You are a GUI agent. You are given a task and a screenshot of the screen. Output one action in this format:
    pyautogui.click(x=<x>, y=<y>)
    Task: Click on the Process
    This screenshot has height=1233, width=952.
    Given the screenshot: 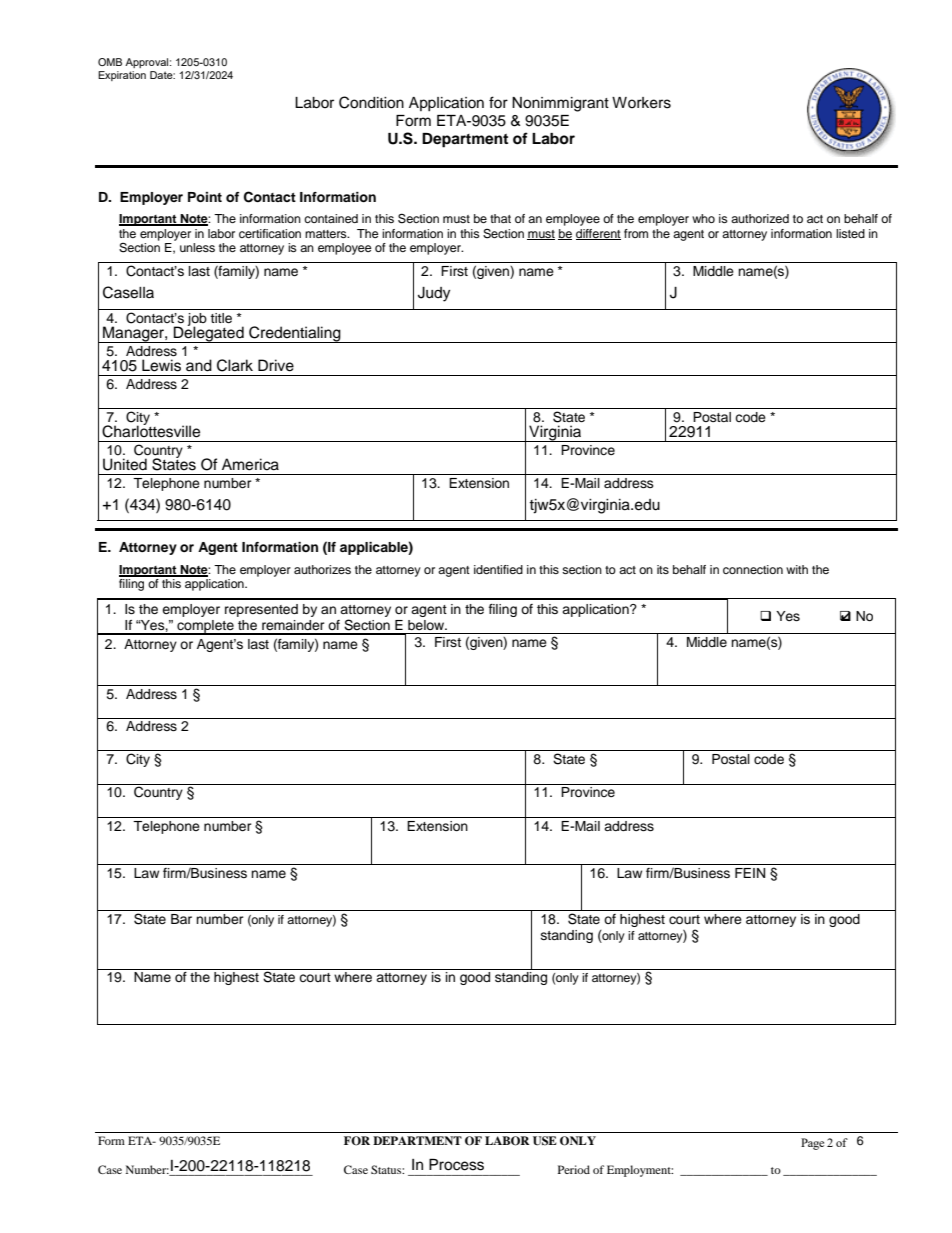 What is the action you would take?
    pyautogui.click(x=456, y=1164)
